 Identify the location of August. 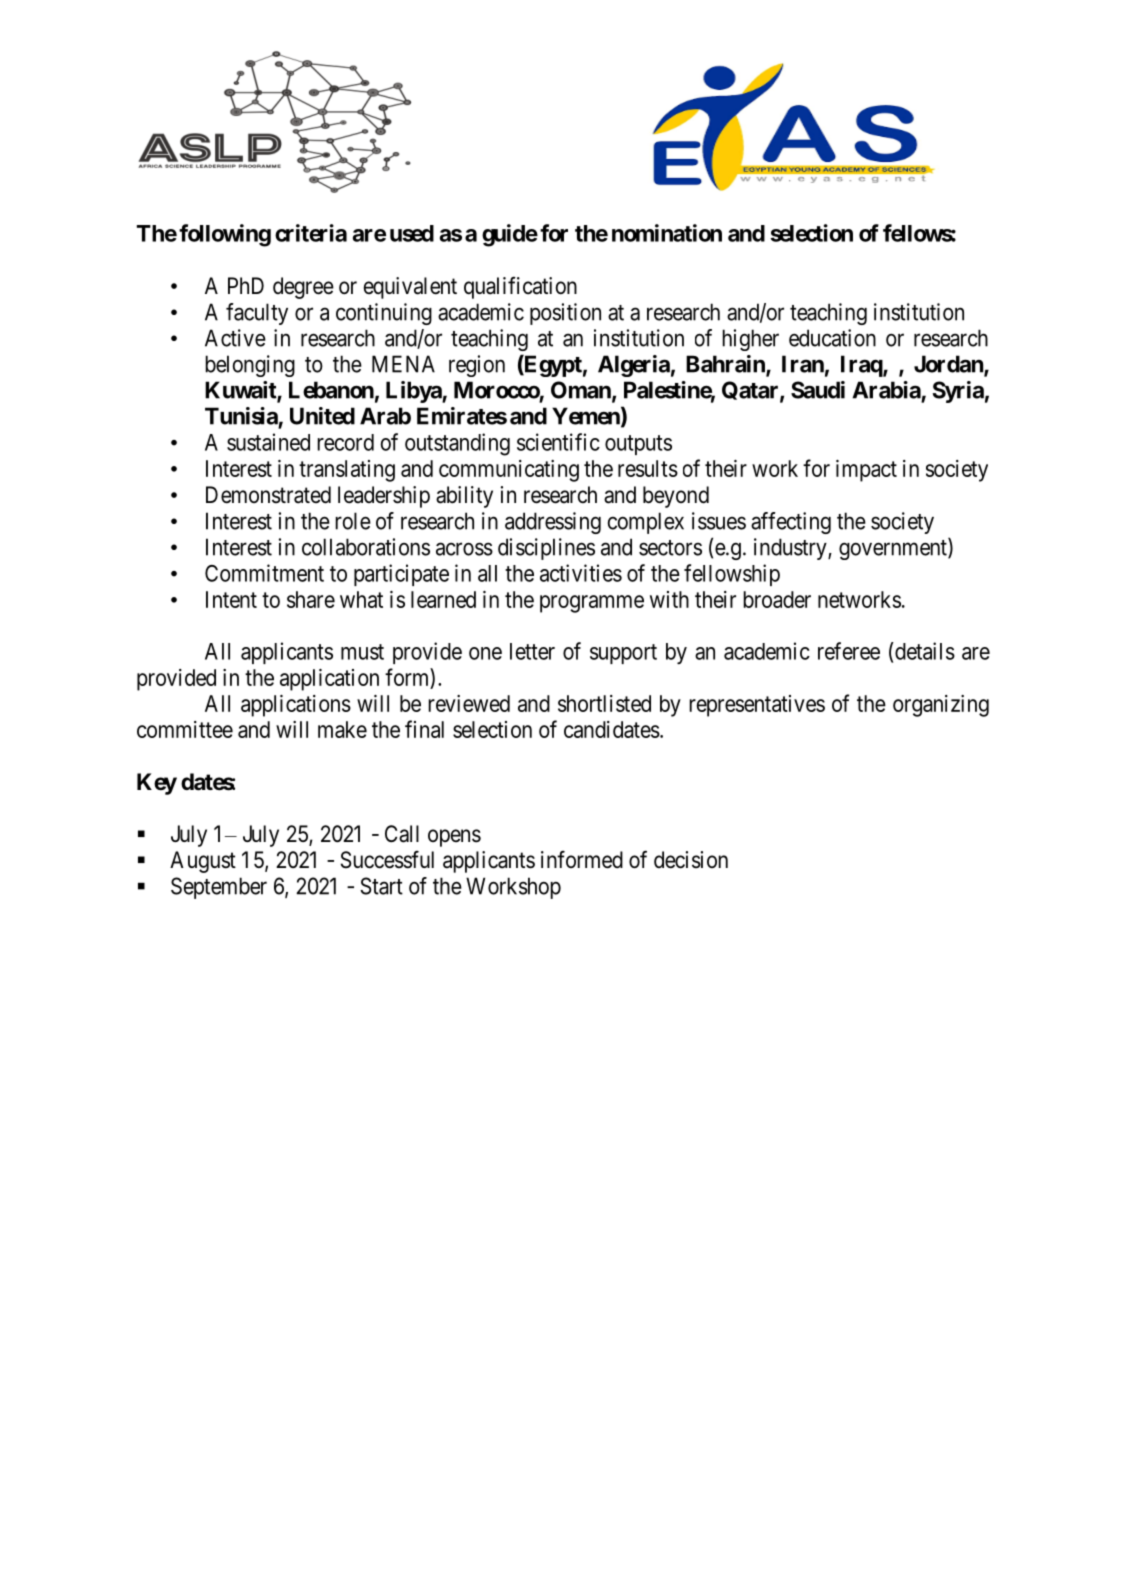
(203, 862).
